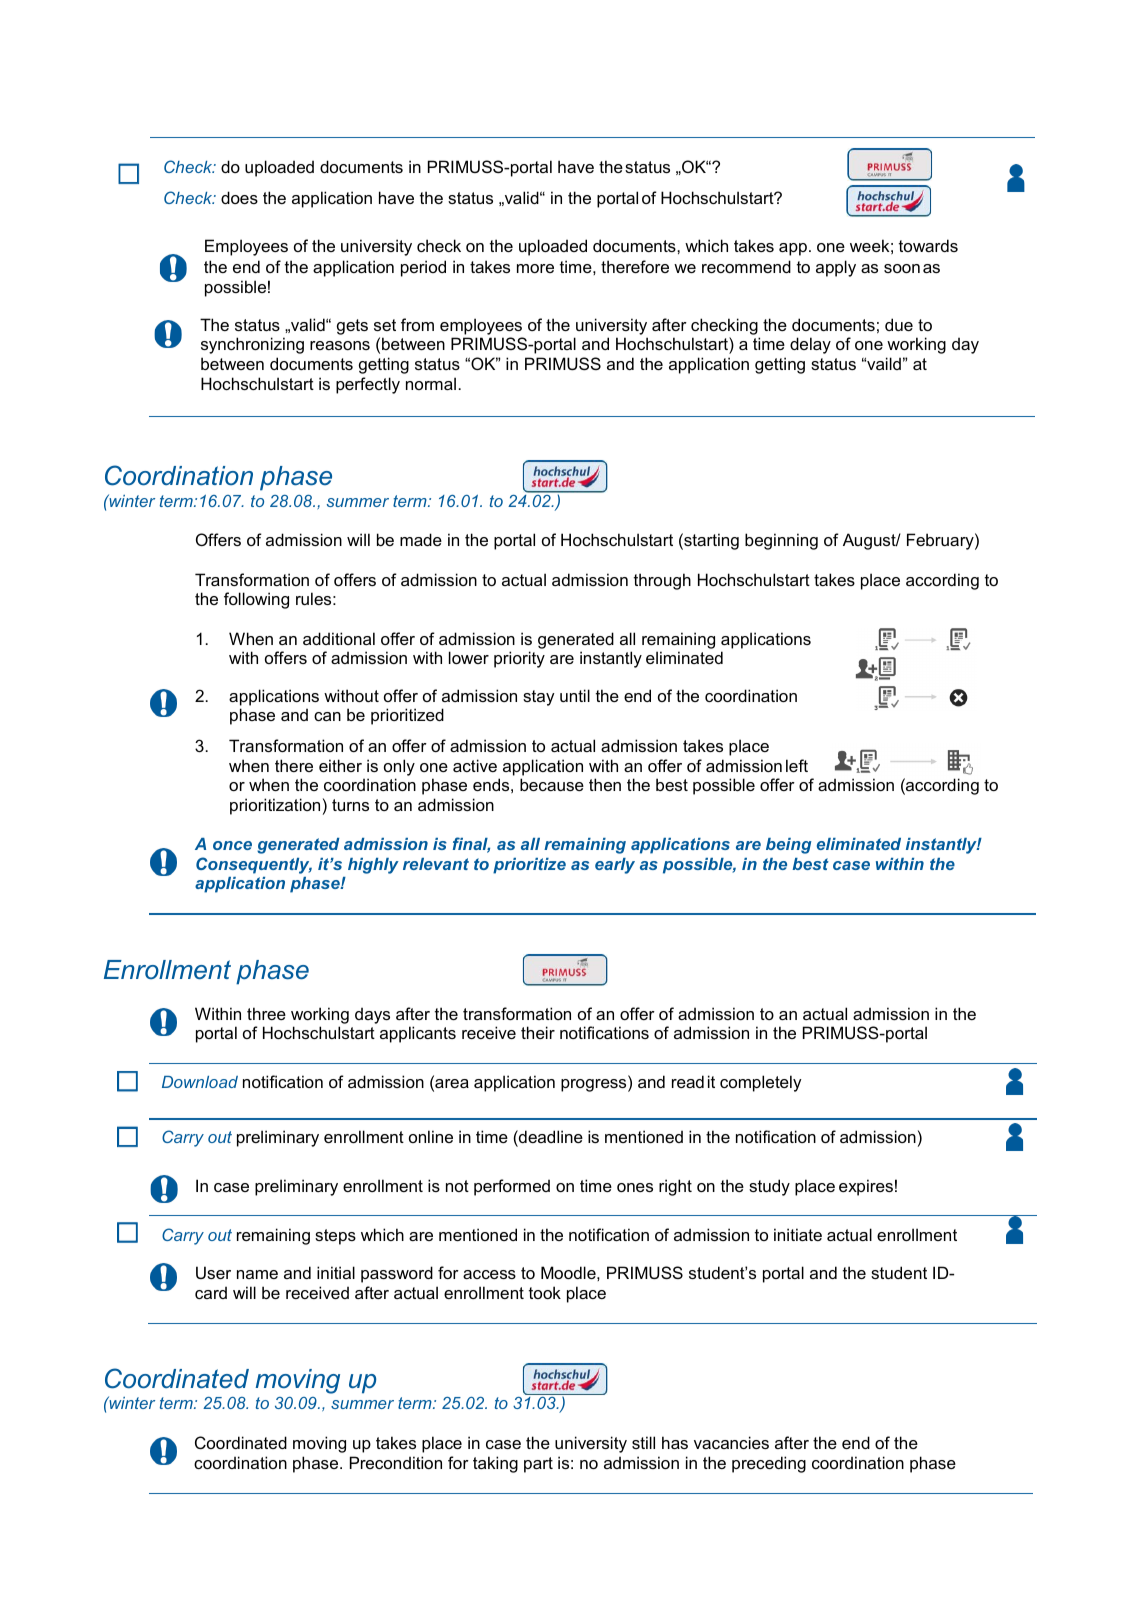  Describe the element at coordinates (239, 197) in the screenshot. I see `does` at that location.
